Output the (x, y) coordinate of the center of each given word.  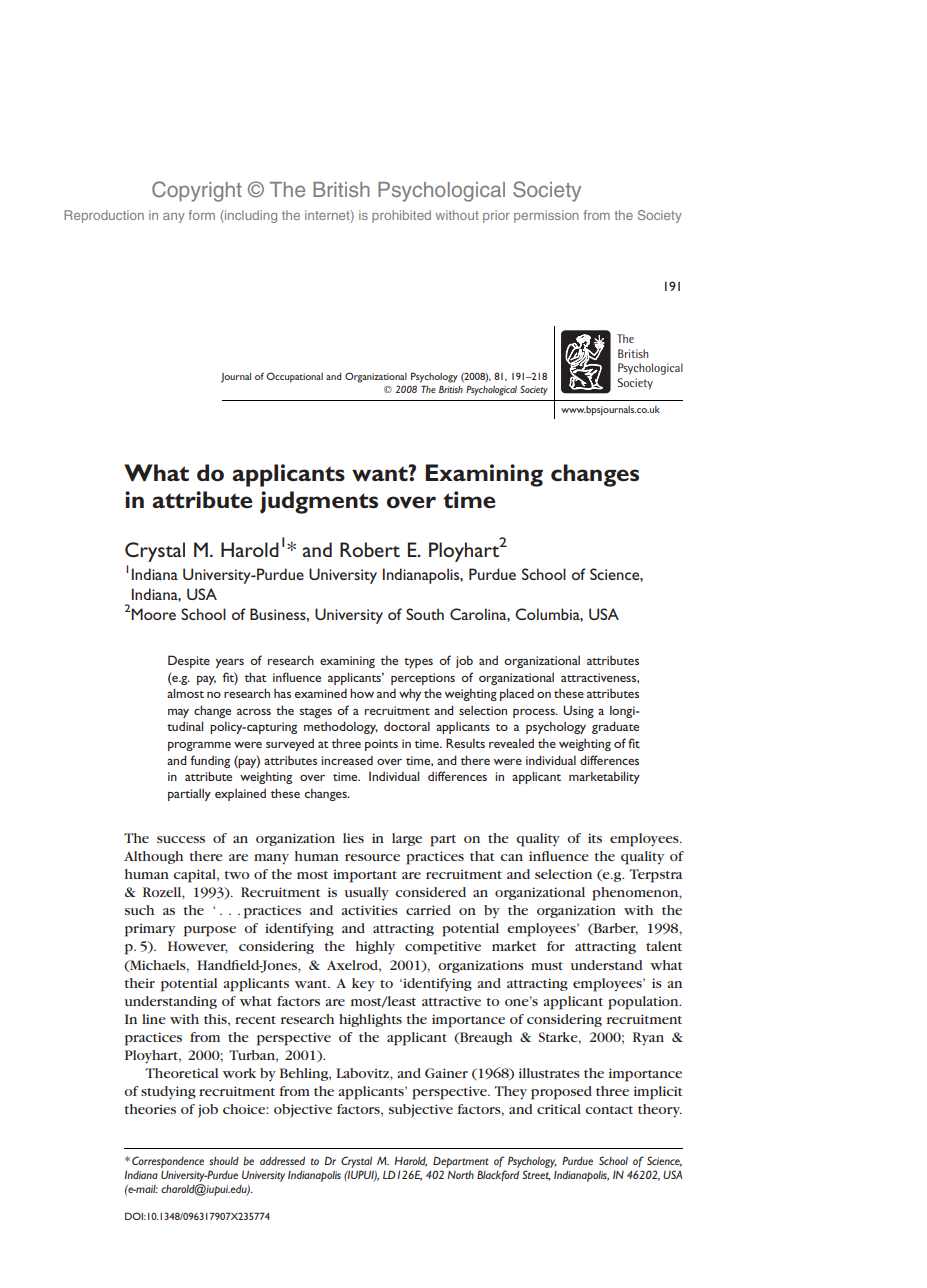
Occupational (294, 377)
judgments (319, 502)
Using (578, 711)
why (410, 694)
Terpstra (655, 876)
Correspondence (168, 1162)
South (425, 614)
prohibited (401, 216)
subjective (421, 1111)
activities (369, 910)
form (201, 215)
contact (609, 1110)
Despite (189, 661)
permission (546, 216)
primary (150, 930)
